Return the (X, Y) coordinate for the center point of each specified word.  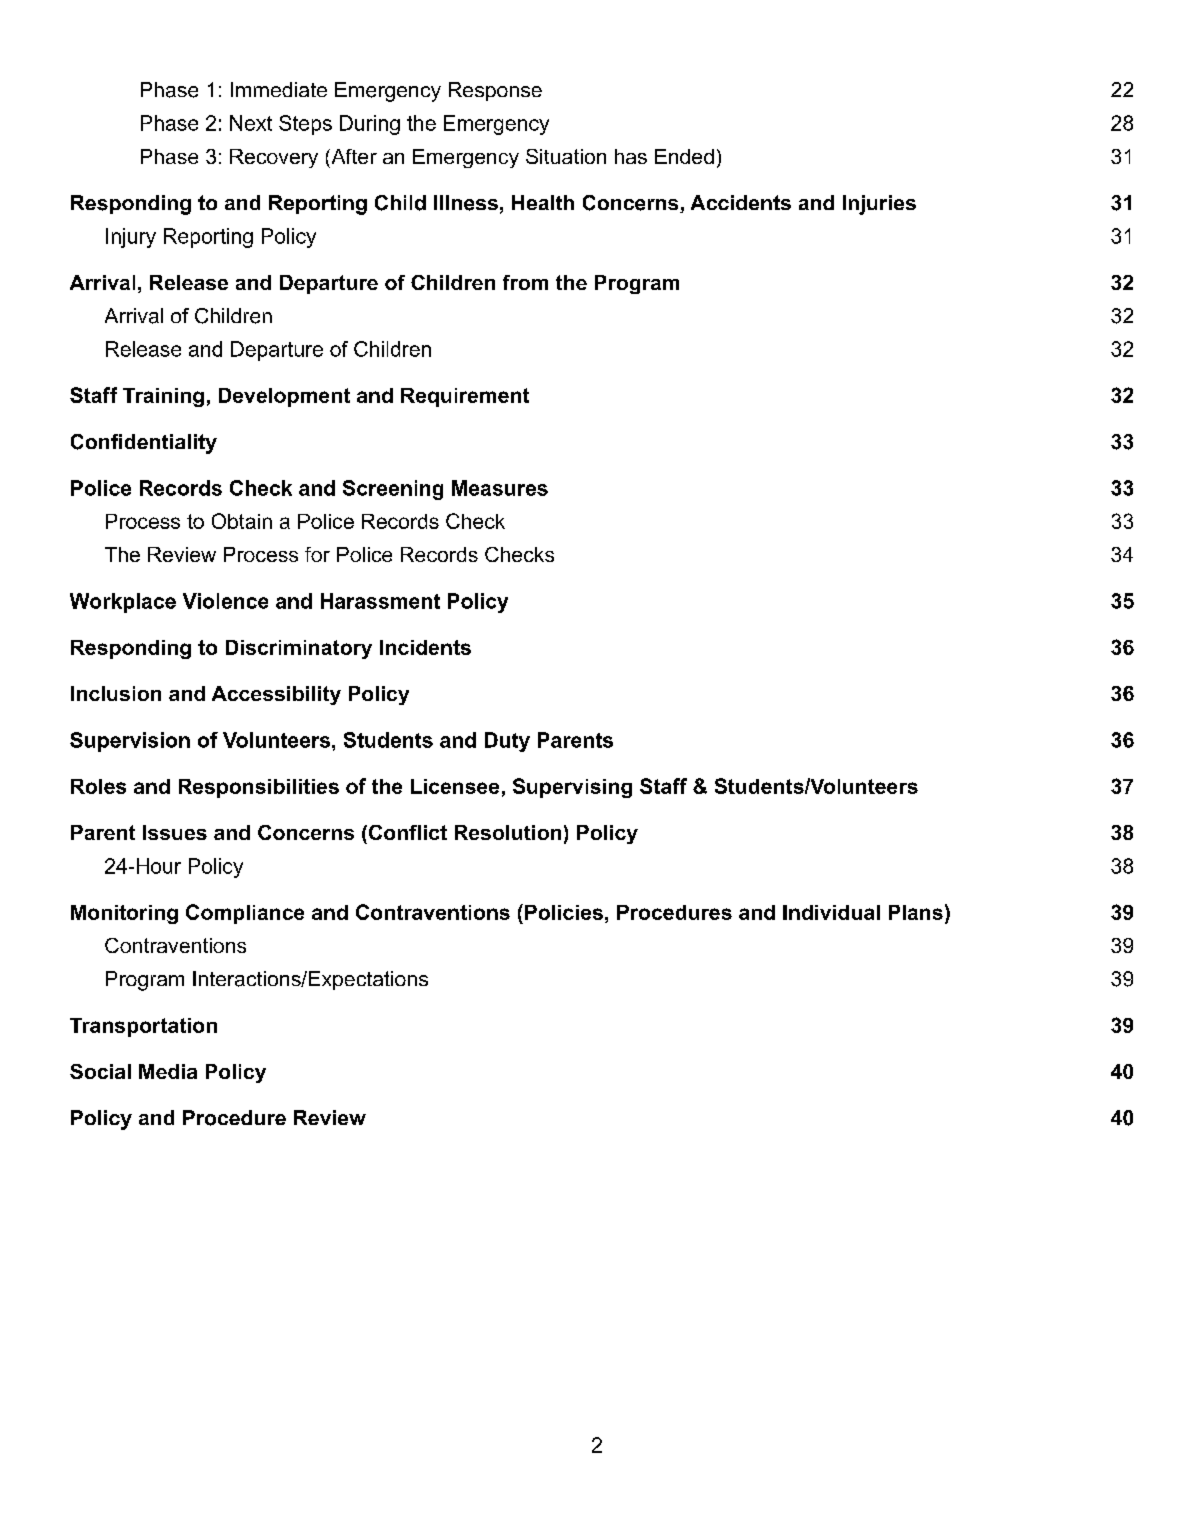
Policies (564, 912)
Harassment (380, 601)
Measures (500, 488)
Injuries (879, 205)
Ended (684, 156)
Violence (225, 601)
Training (163, 397)
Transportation (143, 1027)
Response (495, 91)
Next (251, 123)
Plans (916, 912)
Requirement (465, 397)
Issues (175, 832)
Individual (831, 912)
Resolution (508, 832)
